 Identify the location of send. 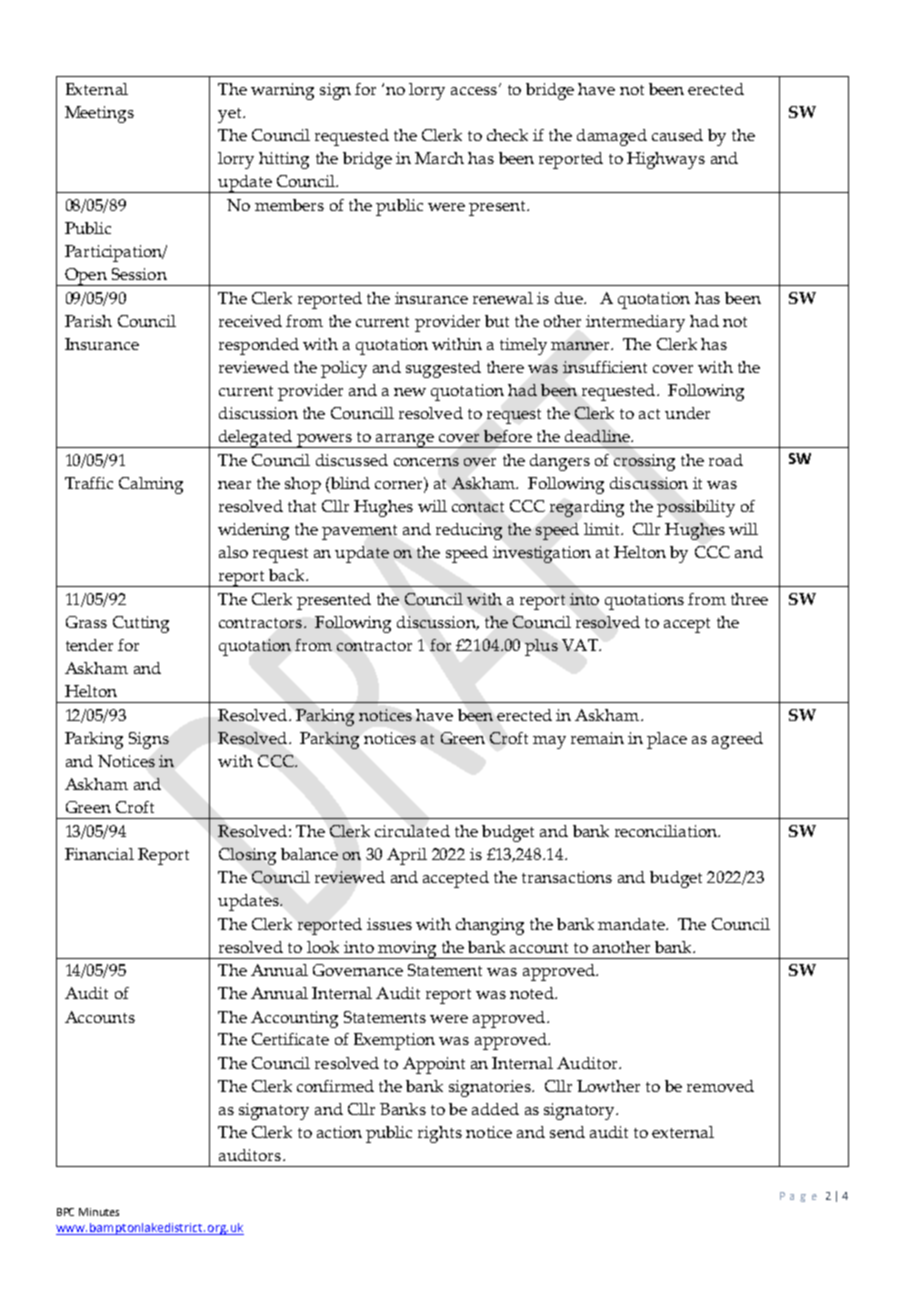
(567, 1132).
